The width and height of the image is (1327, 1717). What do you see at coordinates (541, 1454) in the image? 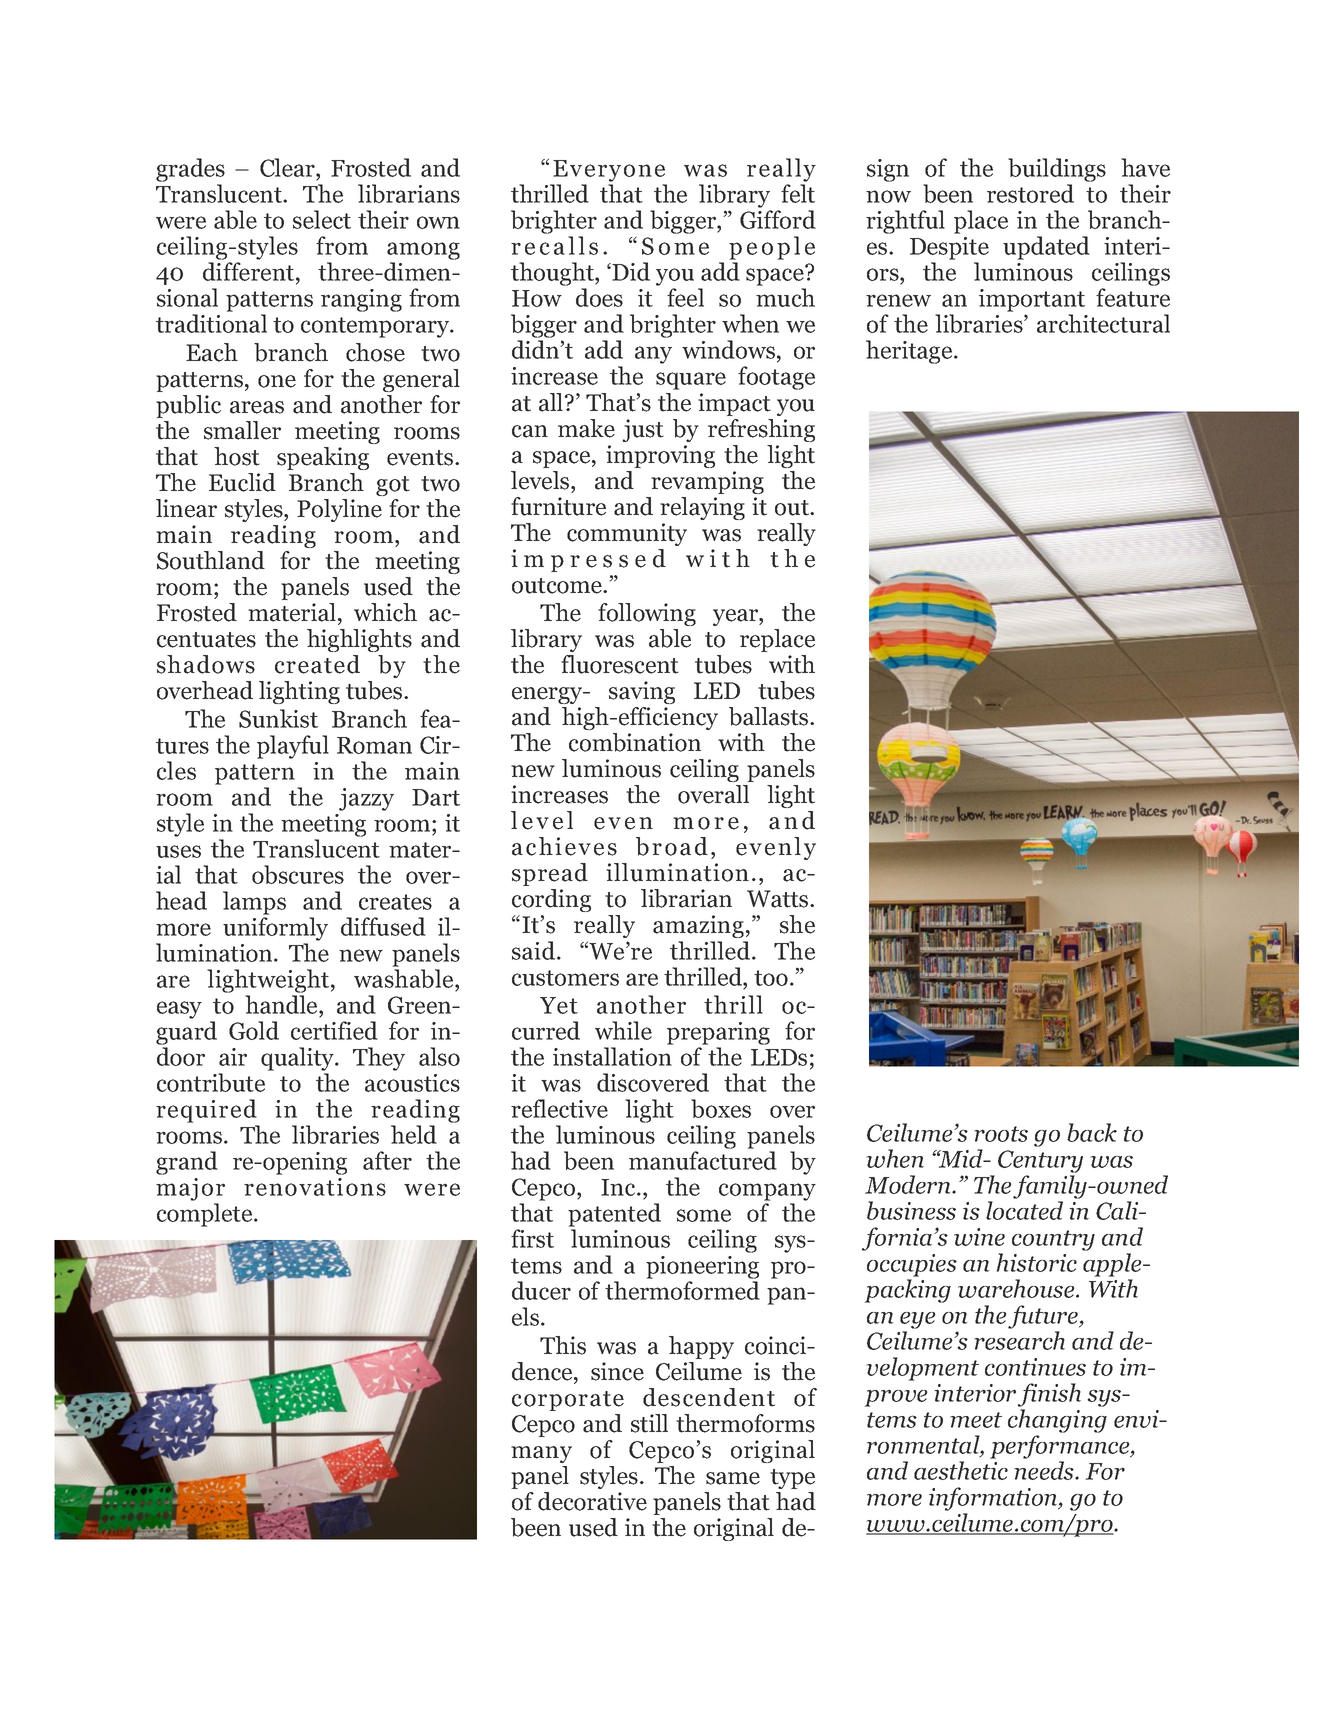
I see `many` at bounding box center [541, 1454].
